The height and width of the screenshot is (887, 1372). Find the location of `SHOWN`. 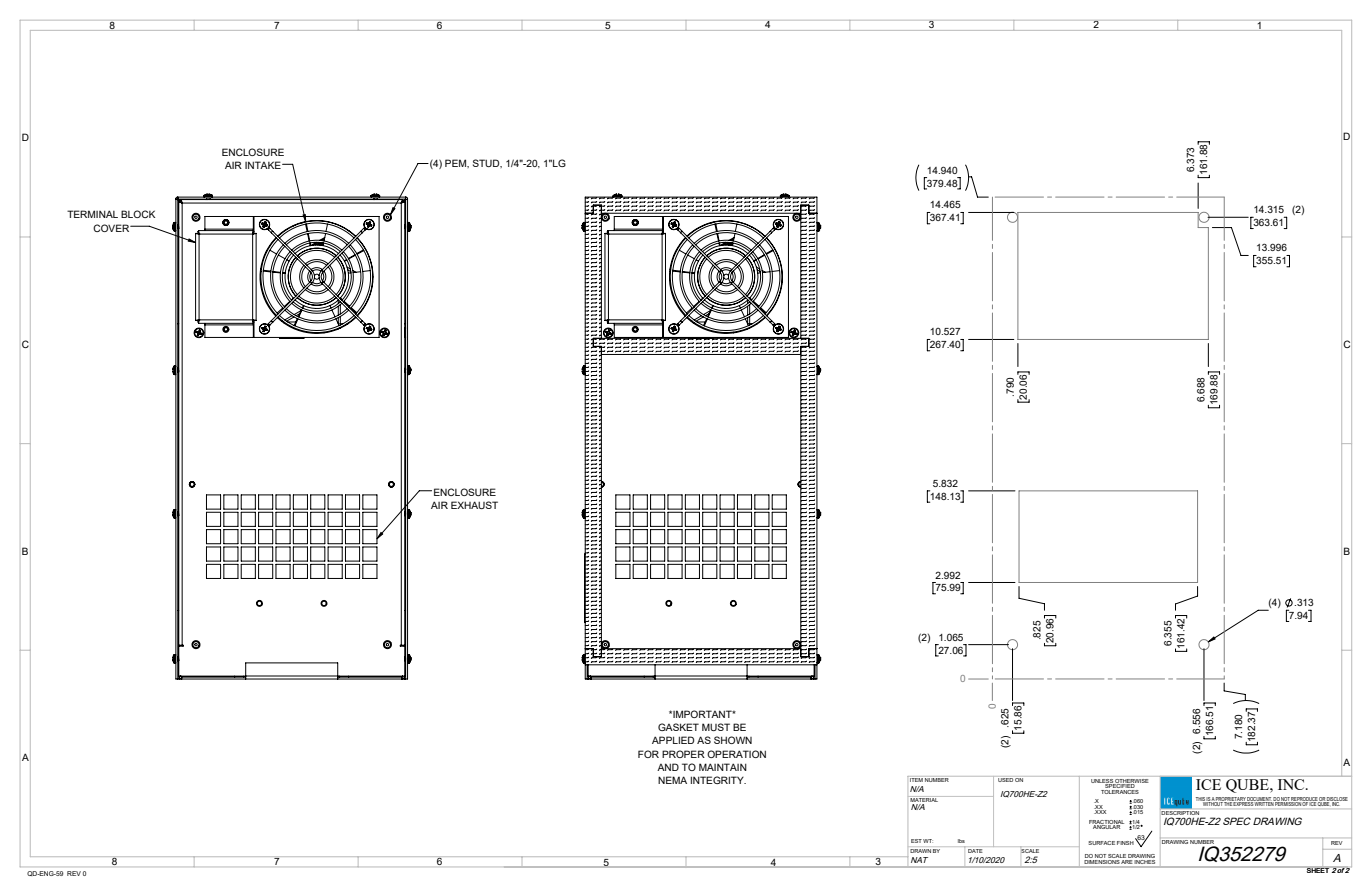

SHOWN is located at coordinates (733, 740).
